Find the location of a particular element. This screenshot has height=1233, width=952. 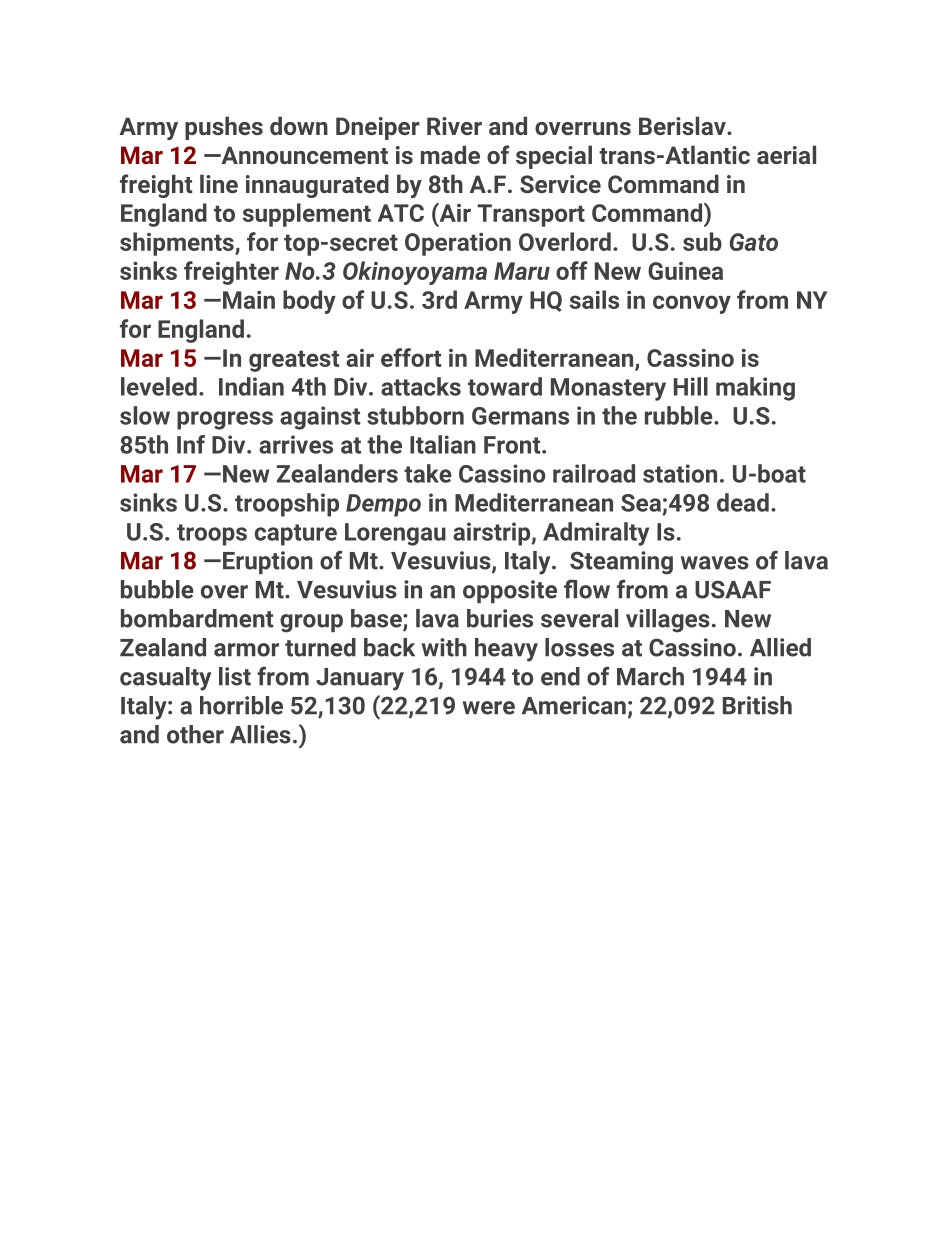

horrible is located at coordinates (241, 705).
